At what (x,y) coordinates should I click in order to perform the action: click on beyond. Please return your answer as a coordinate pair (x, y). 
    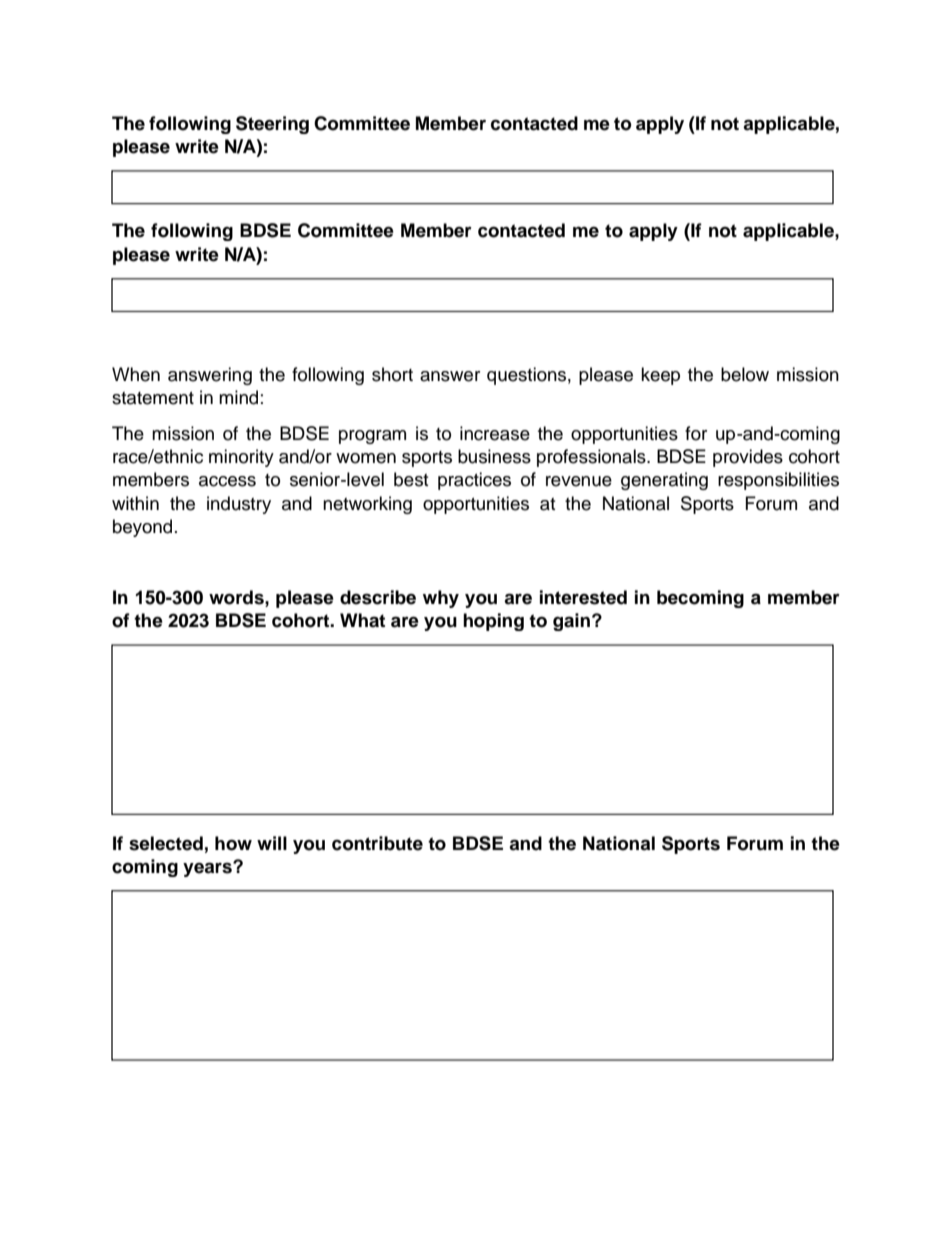
    Looking at the image, I should click on (142, 528).
